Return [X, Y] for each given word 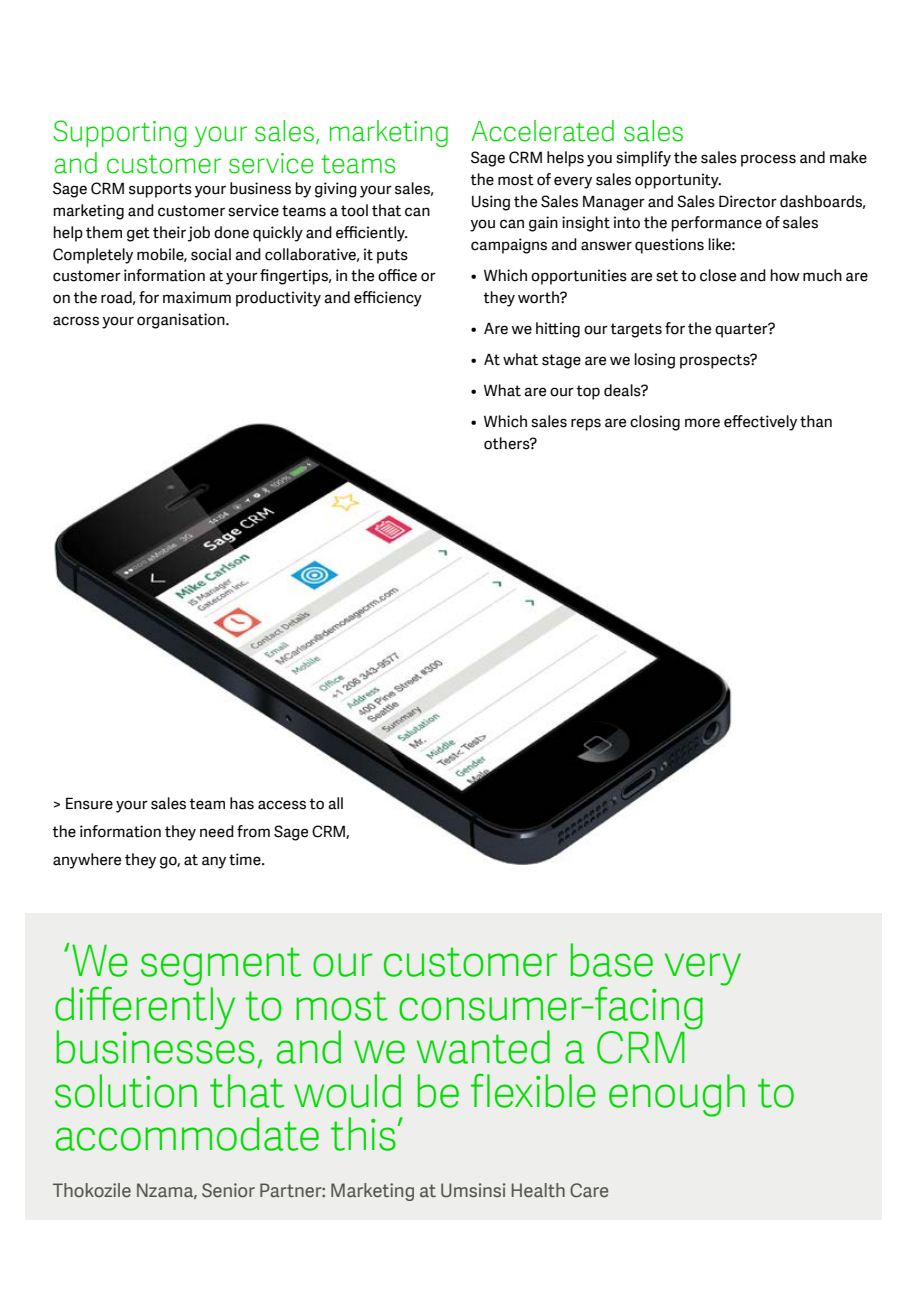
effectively [760, 423]
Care [589, 1190]
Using [491, 203]
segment [221, 968]
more [702, 423]
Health [538, 1190]
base [612, 960]
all [335, 803]
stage [561, 361]
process [768, 160]
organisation [182, 321]
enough [677, 1095]
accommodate [187, 1134]
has [242, 803]
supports [160, 190]
